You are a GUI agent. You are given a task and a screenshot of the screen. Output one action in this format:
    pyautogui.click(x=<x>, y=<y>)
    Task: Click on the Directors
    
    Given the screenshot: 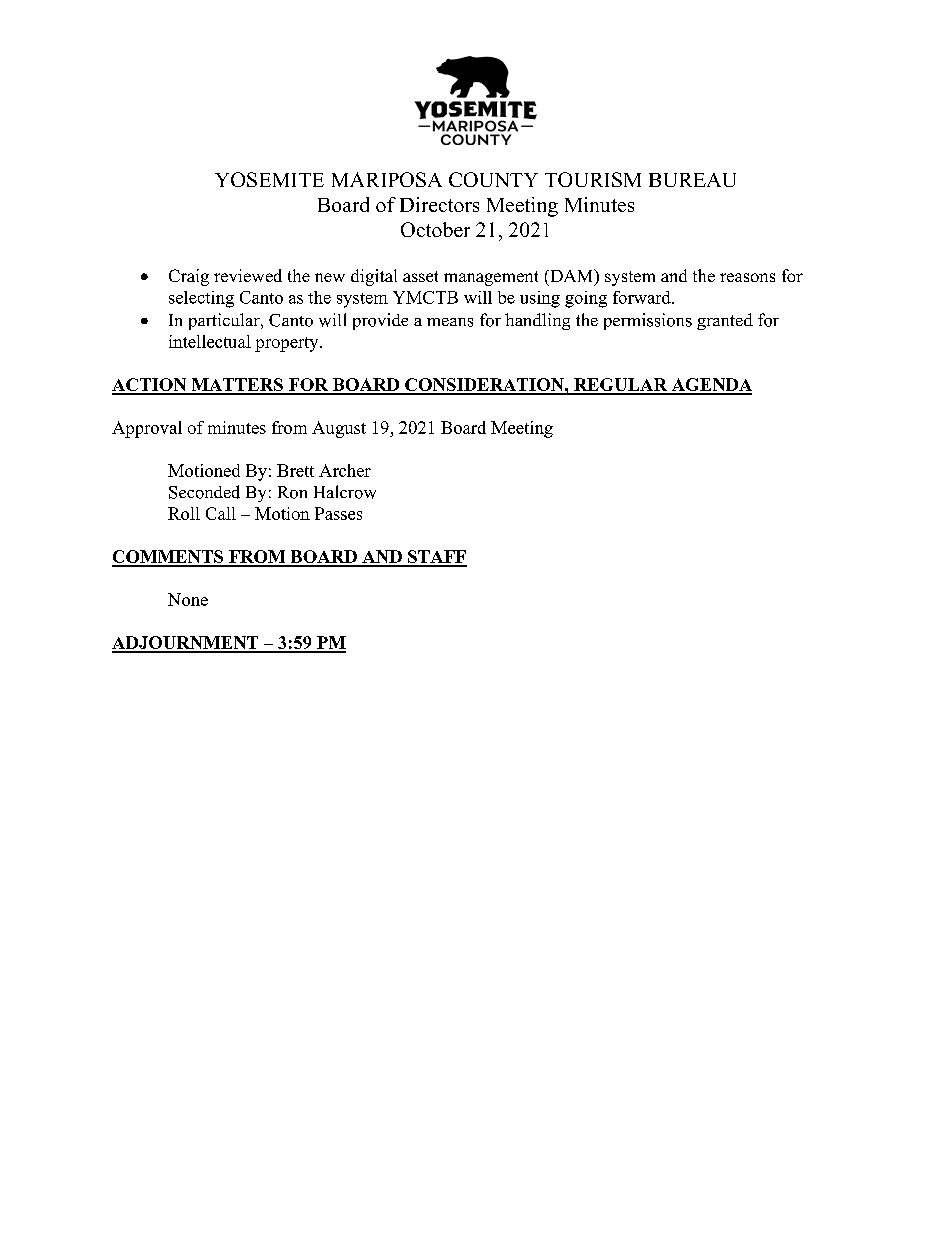 What is the action you would take?
    pyautogui.click(x=439, y=204)
